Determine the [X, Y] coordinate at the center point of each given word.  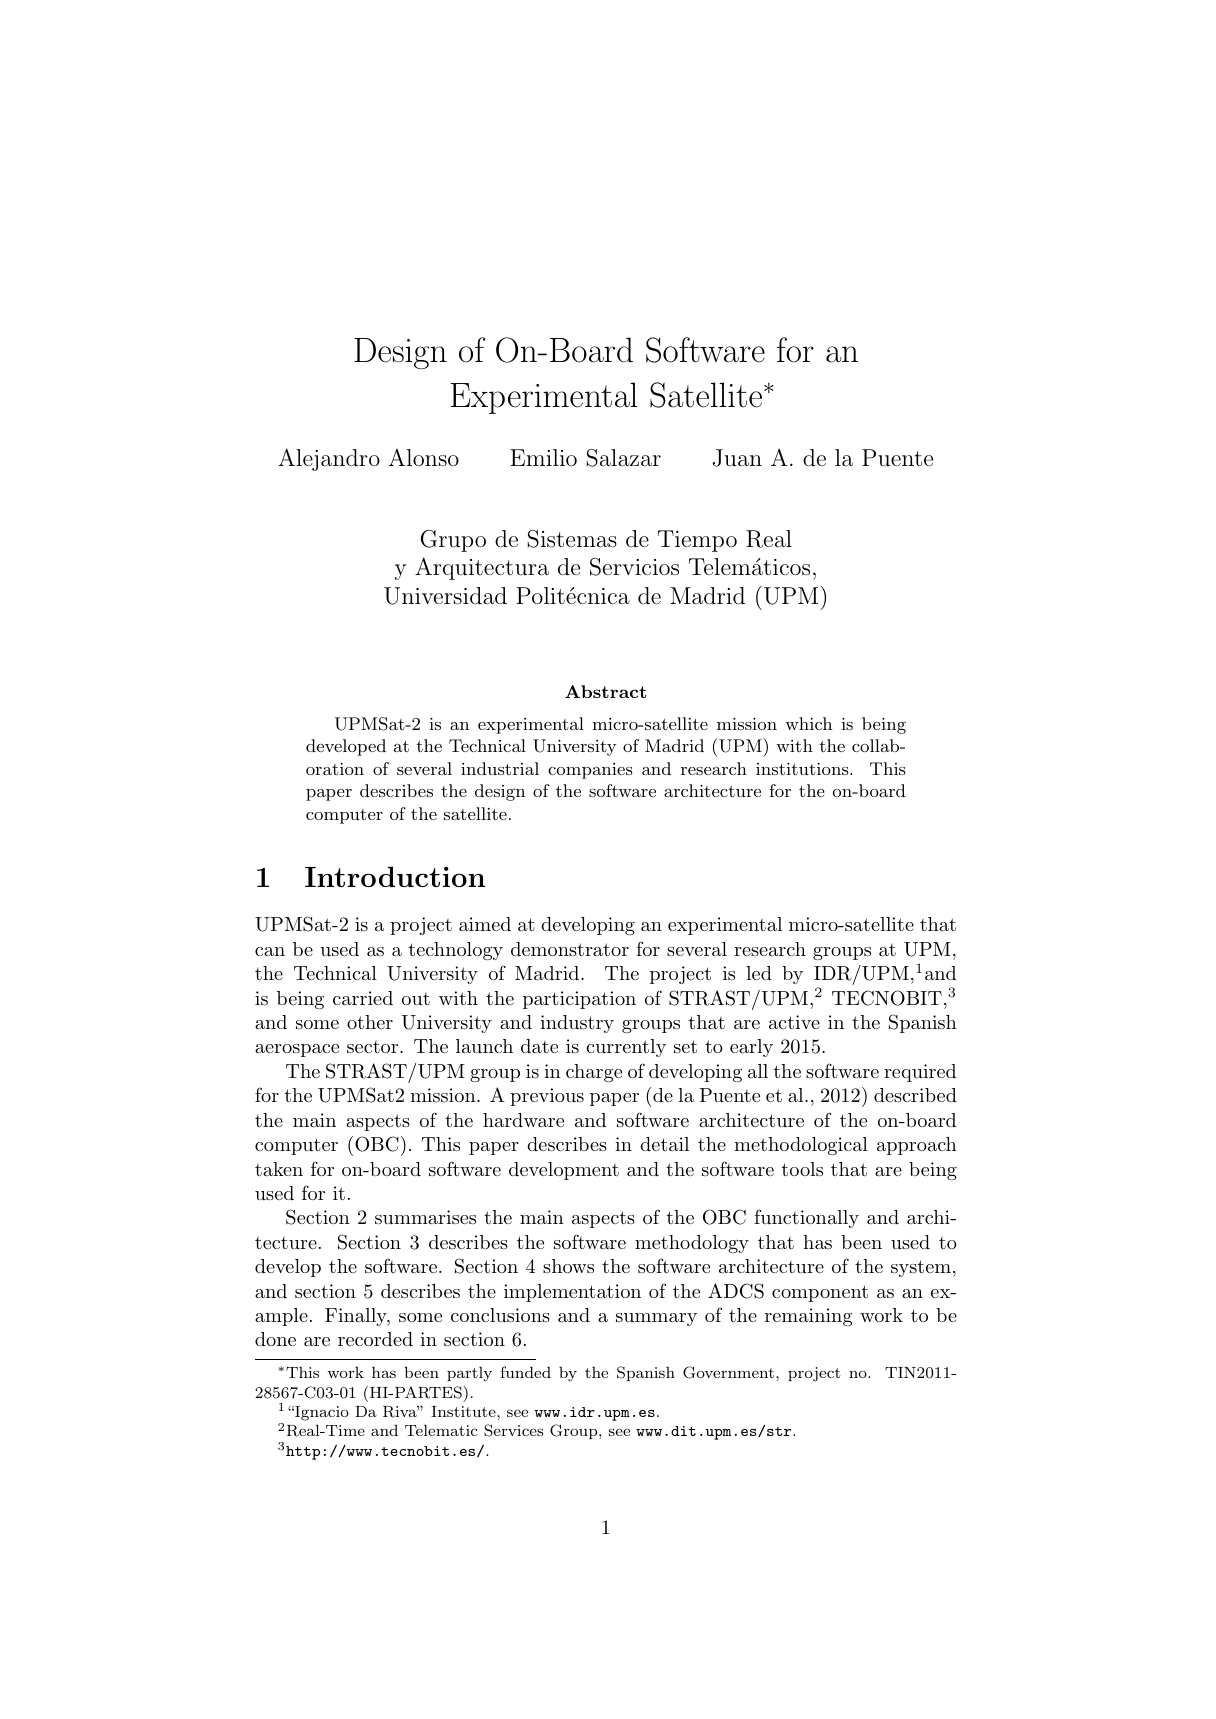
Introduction [395, 876]
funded [525, 1372]
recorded [375, 1339]
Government [728, 1372]
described [915, 1095]
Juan [737, 458]
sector [374, 1047]
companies [590, 771]
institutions [802, 769]
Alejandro [329, 459]
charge [594, 1073]
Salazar [624, 458]
